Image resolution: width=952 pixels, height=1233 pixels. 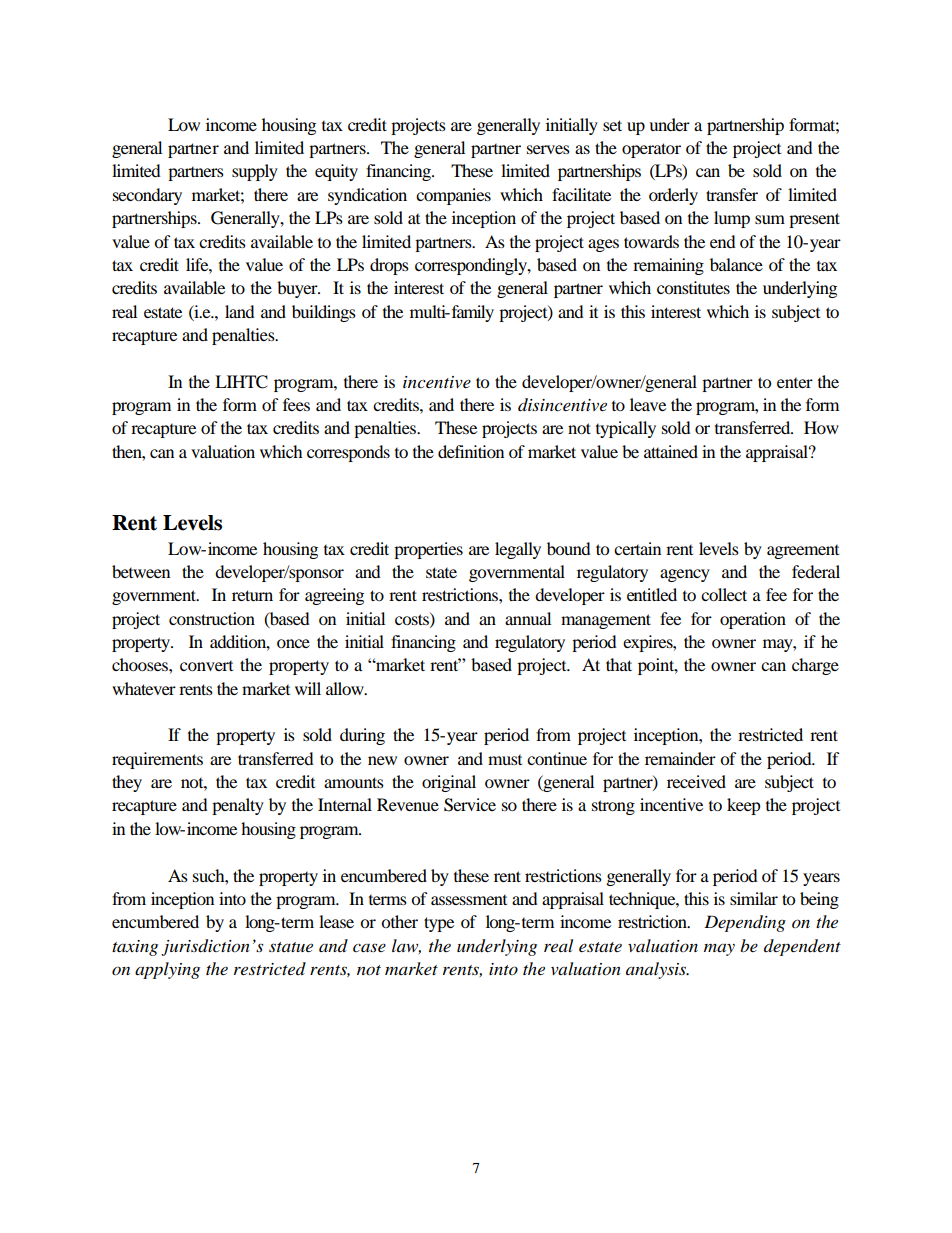 I want to click on applying, so click(x=167, y=970).
